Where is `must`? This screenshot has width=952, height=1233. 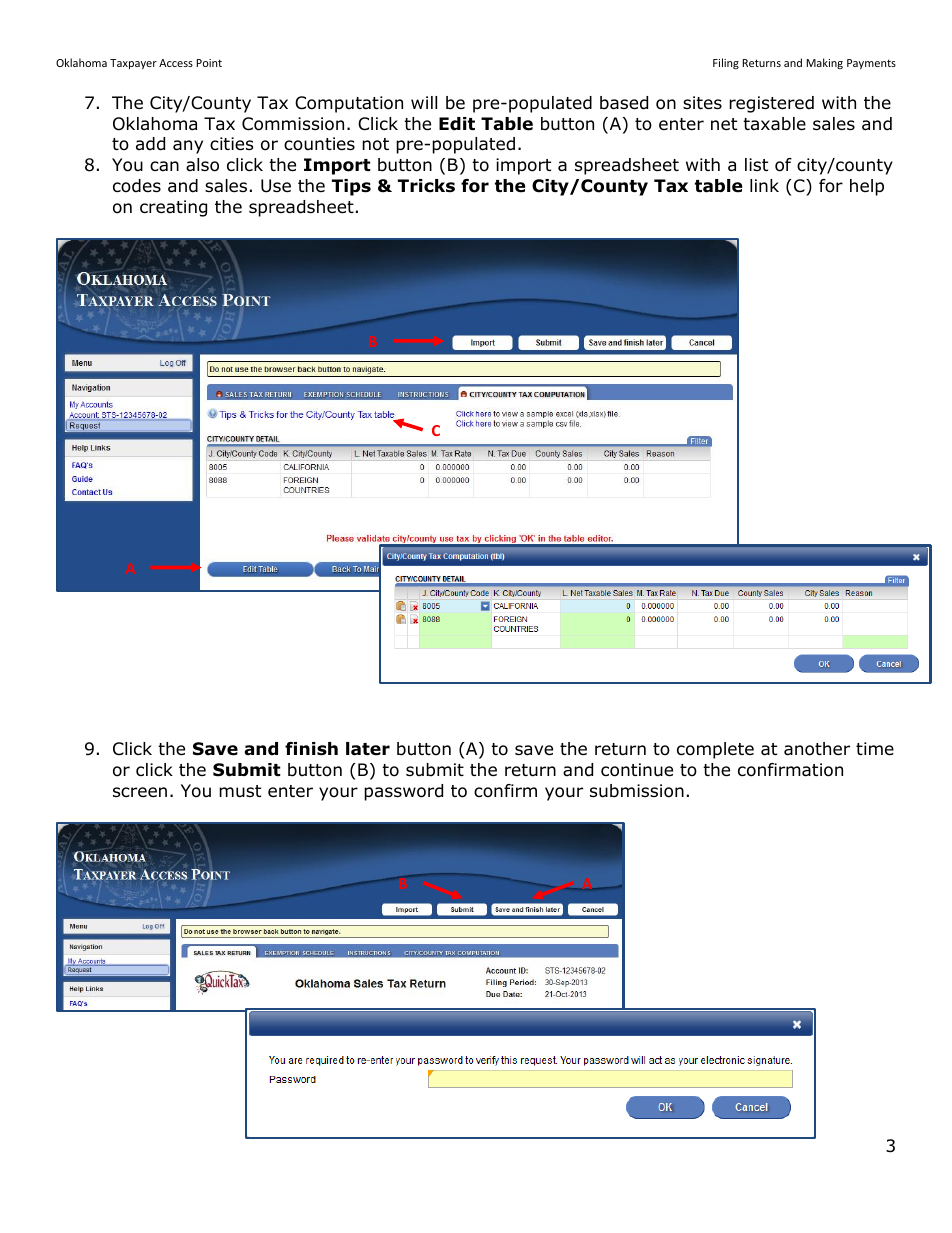 must is located at coordinates (240, 791).
